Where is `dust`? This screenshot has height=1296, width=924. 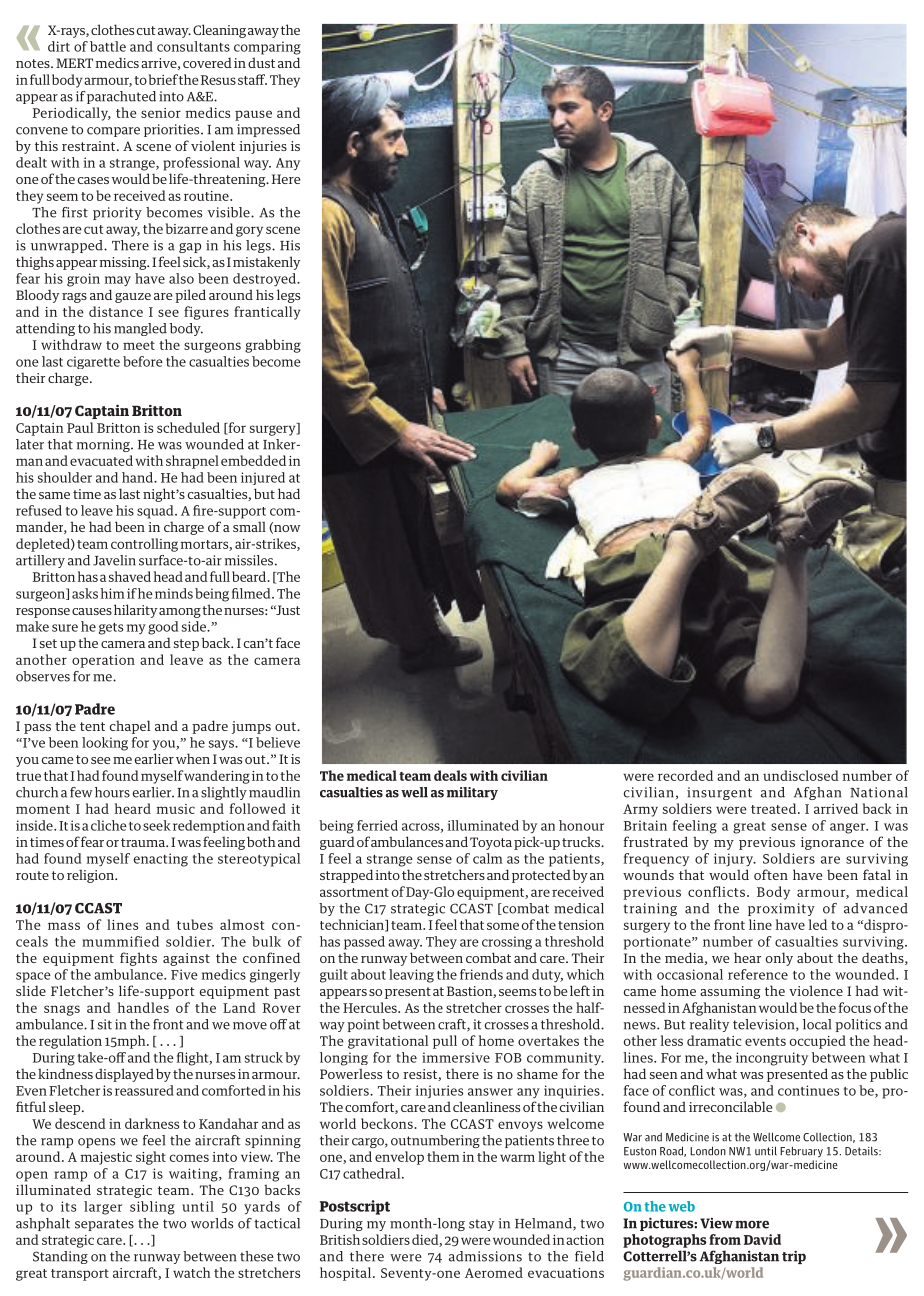 dust is located at coordinates (261, 62).
